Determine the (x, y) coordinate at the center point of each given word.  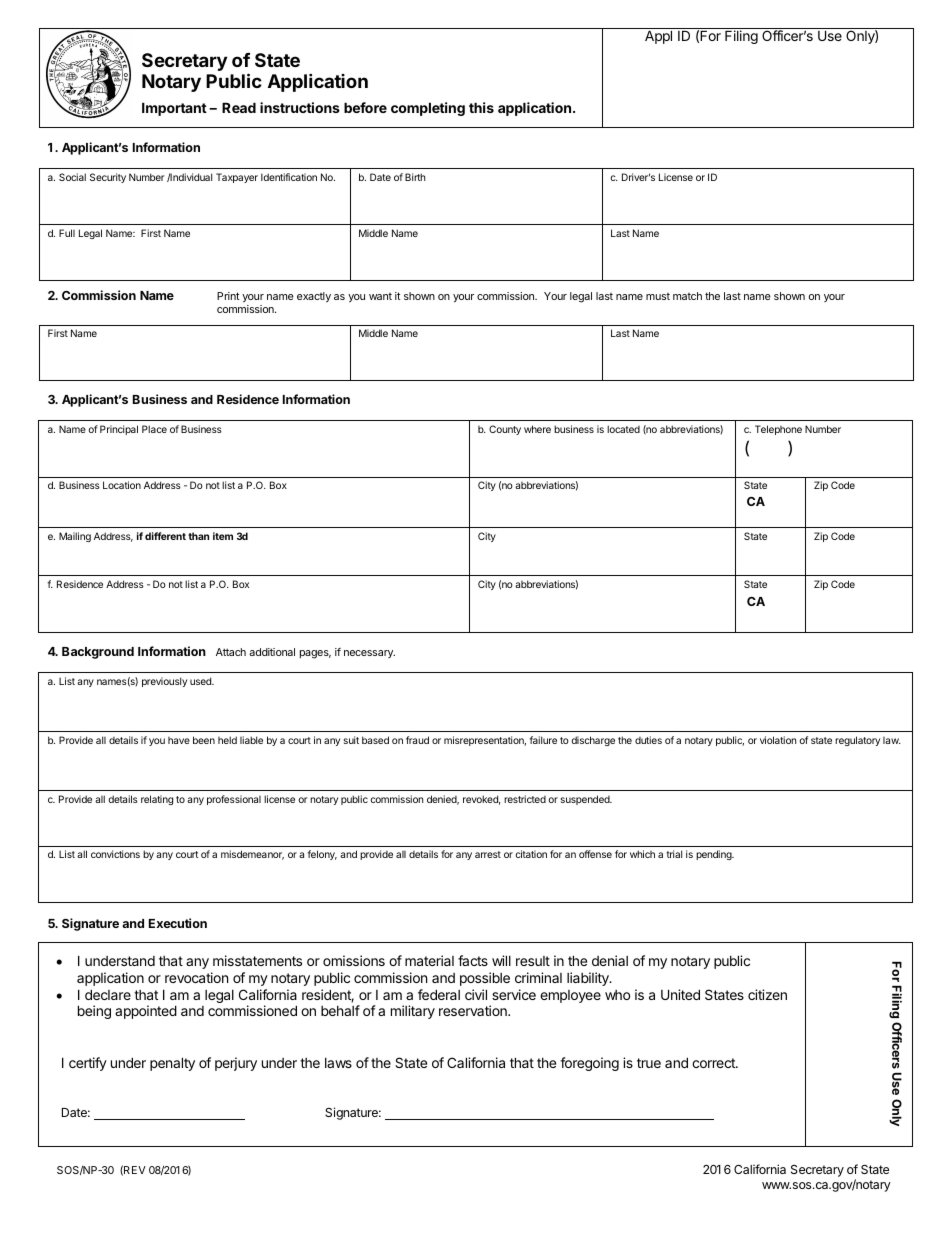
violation (778, 740)
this (481, 107)
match (687, 296)
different (165, 536)
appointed (146, 1012)
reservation (474, 1010)
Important (174, 109)
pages (315, 654)
